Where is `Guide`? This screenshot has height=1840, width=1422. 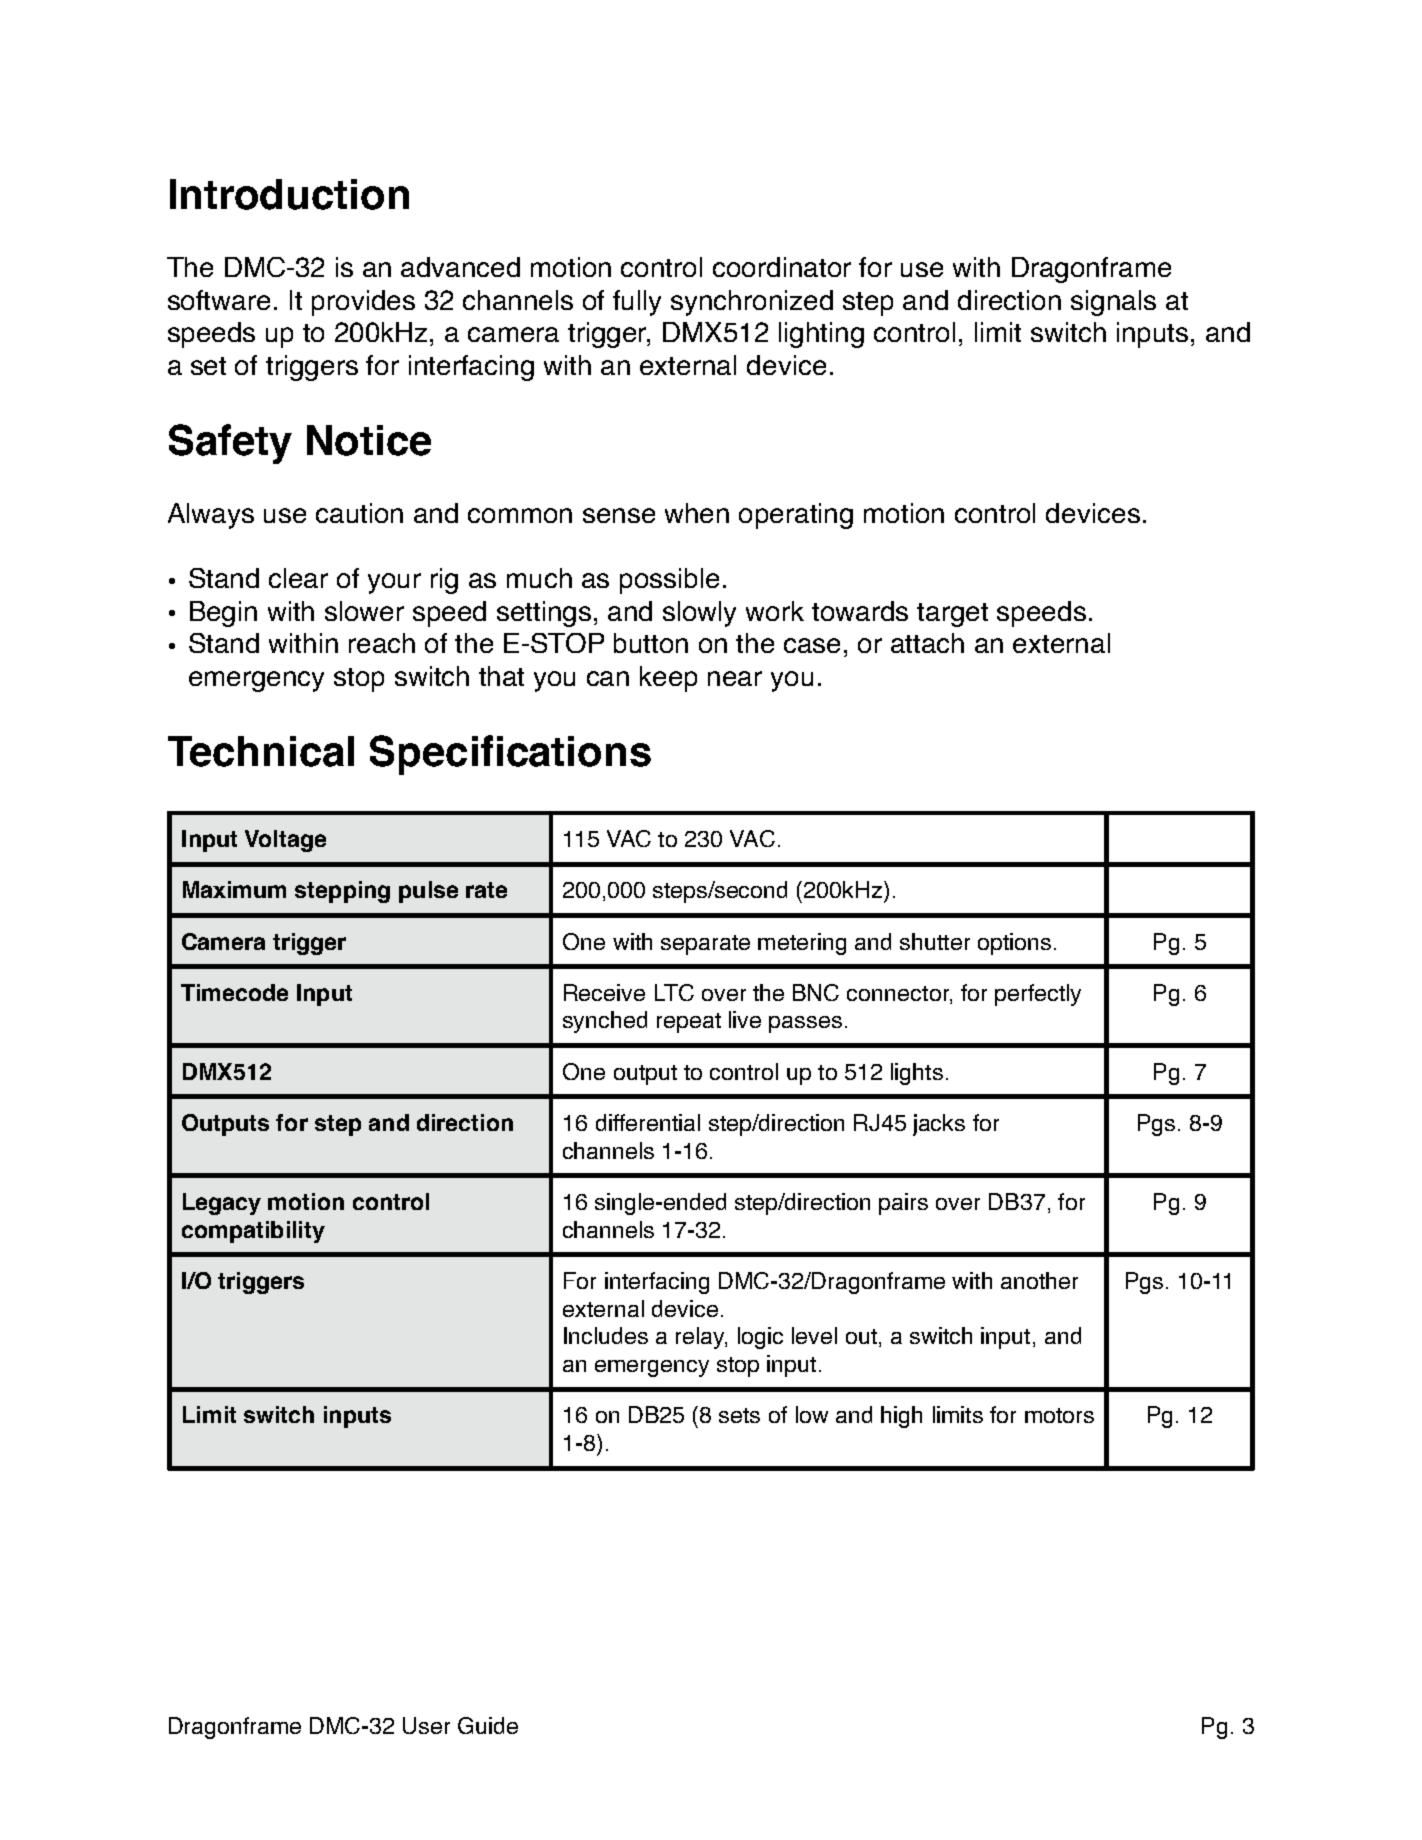
Guide is located at coordinates (488, 1725).
